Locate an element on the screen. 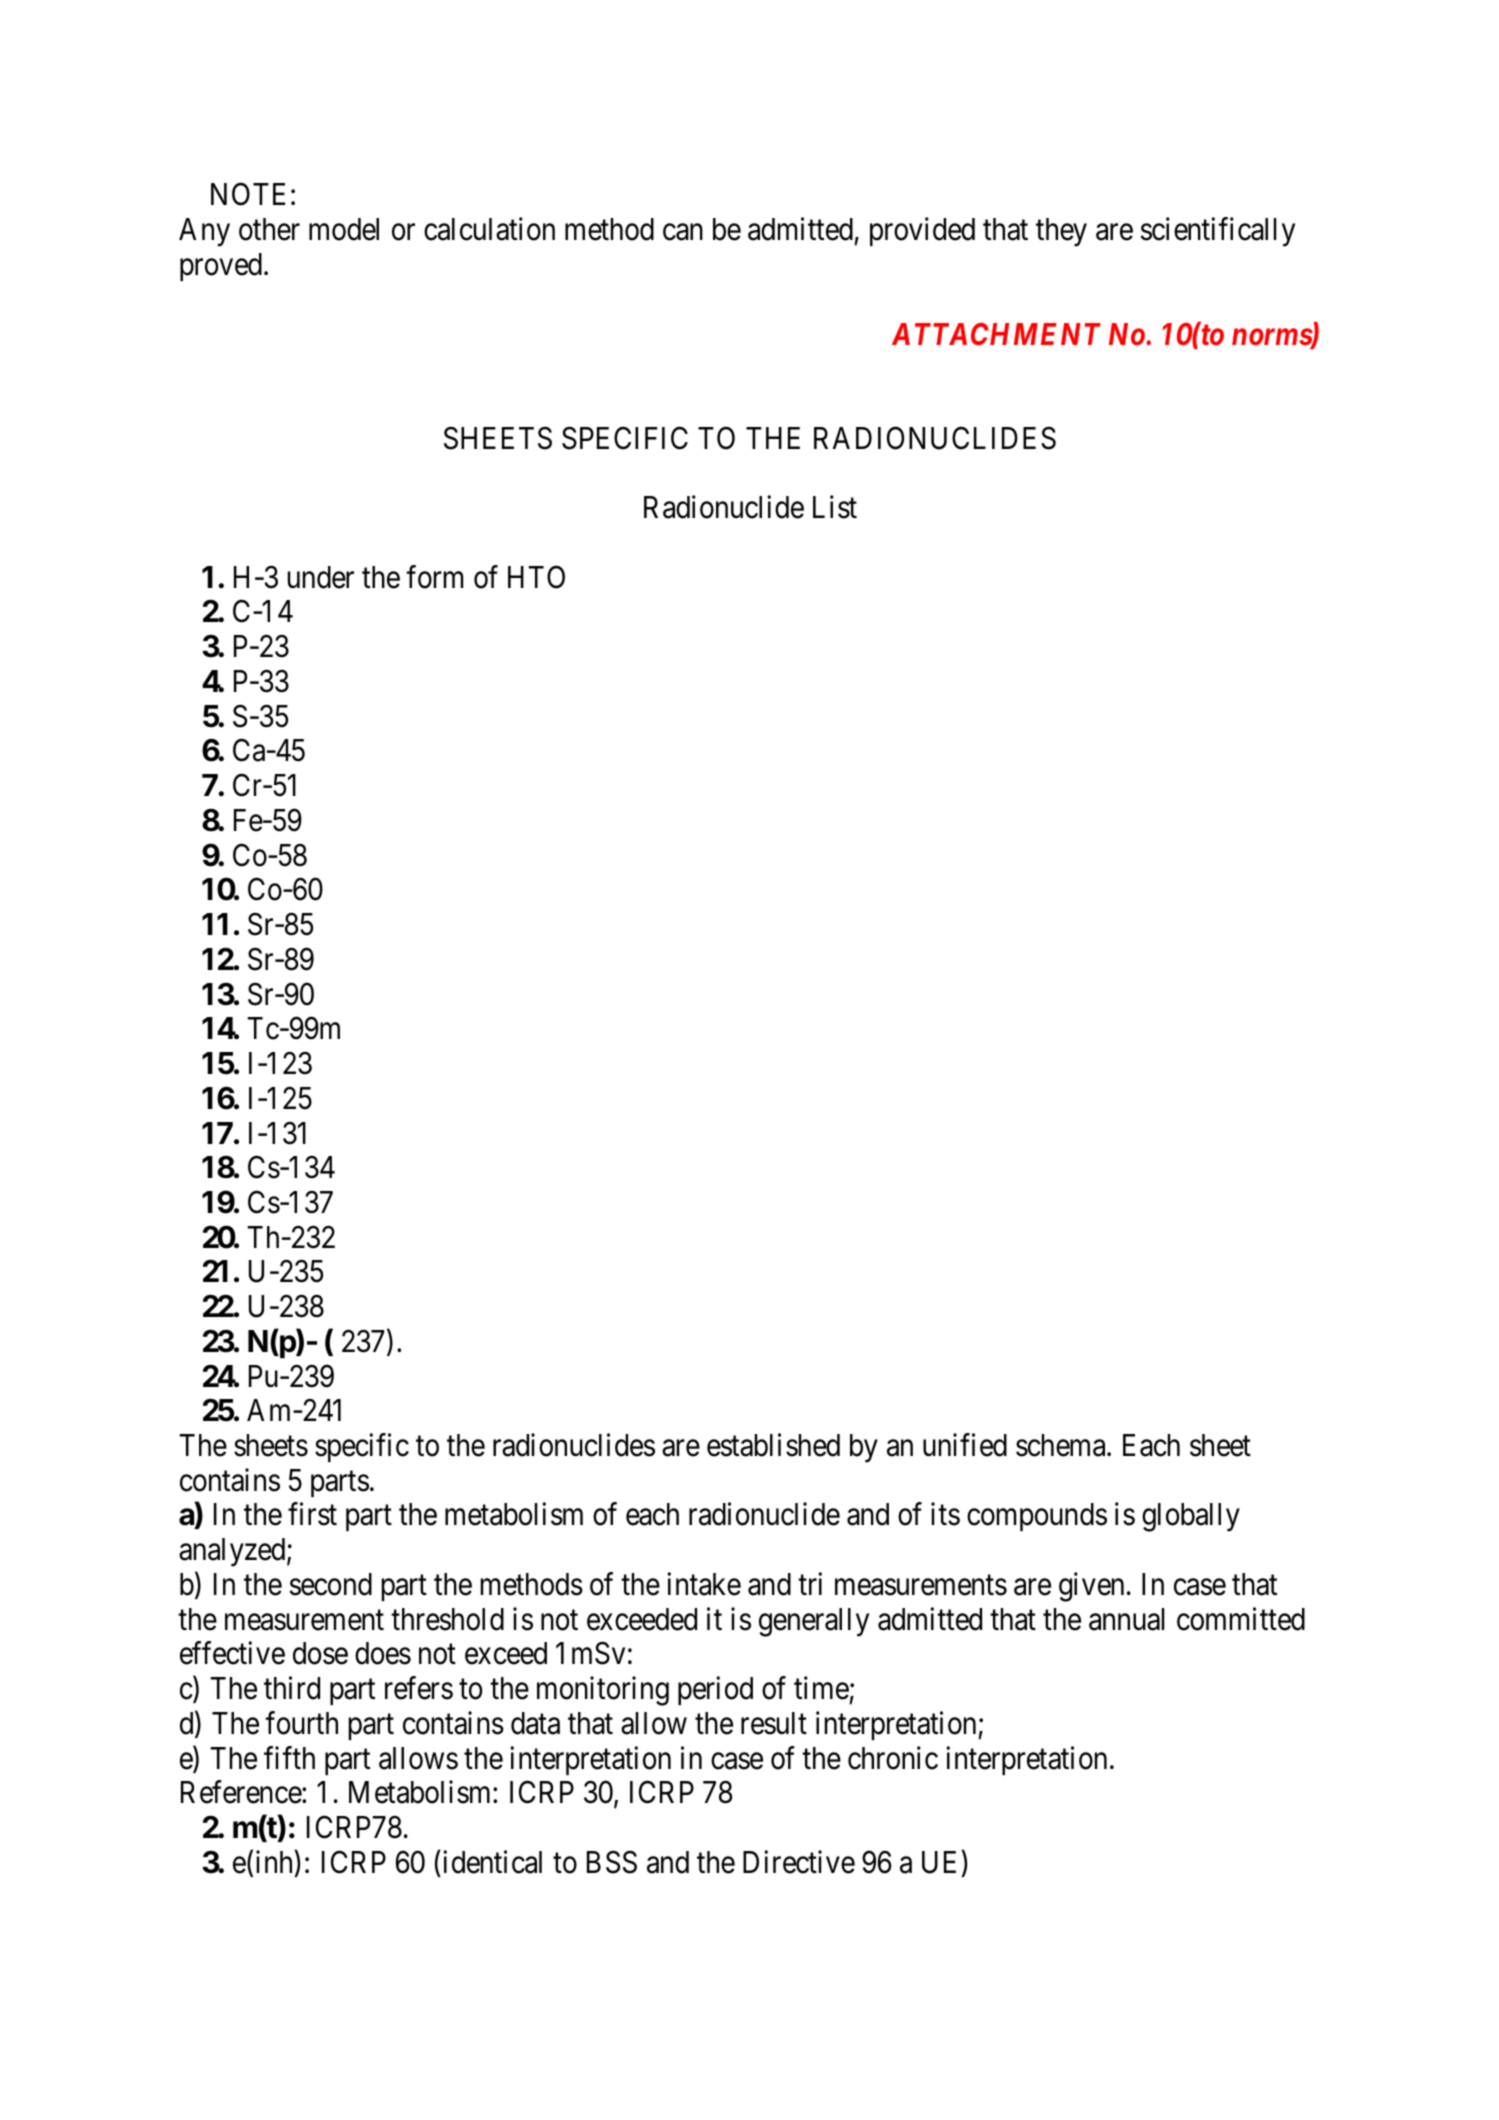 This screenshot has width=1499, height=2120. they is located at coordinates (1061, 232).
